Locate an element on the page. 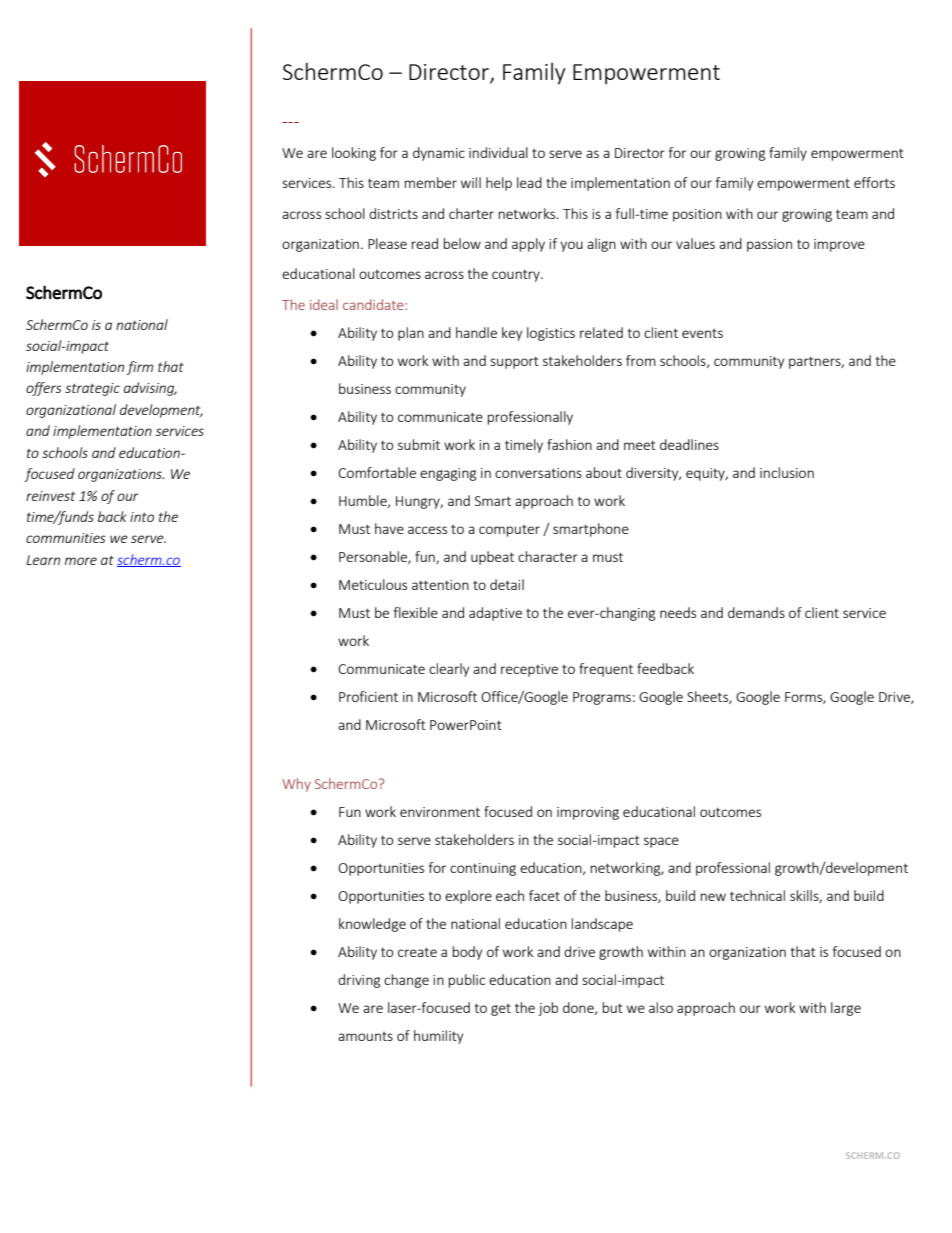 The width and height of the page is (952, 1233). demands is located at coordinates (756, 612).
